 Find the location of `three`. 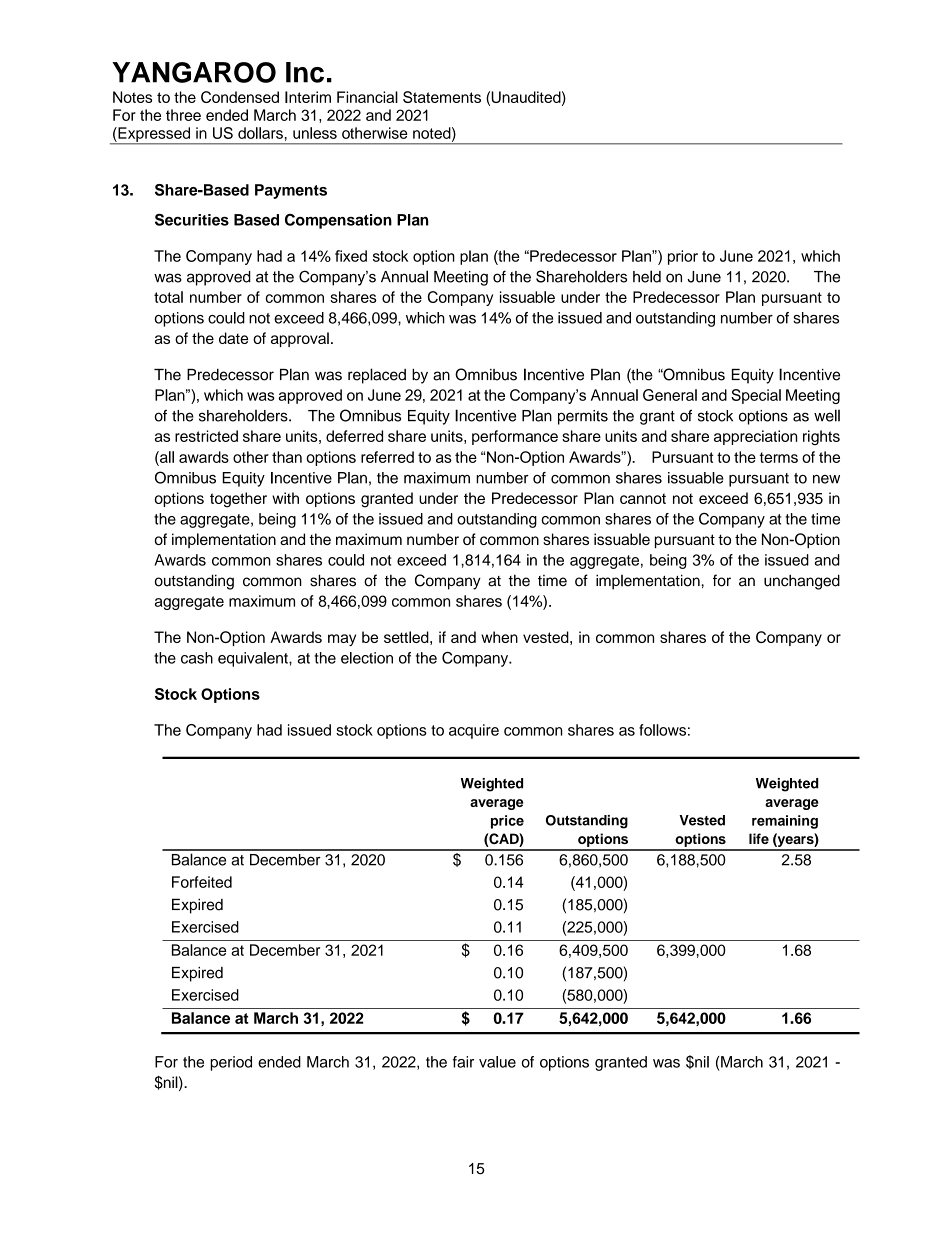

three is located at coordinates (183, 115).
